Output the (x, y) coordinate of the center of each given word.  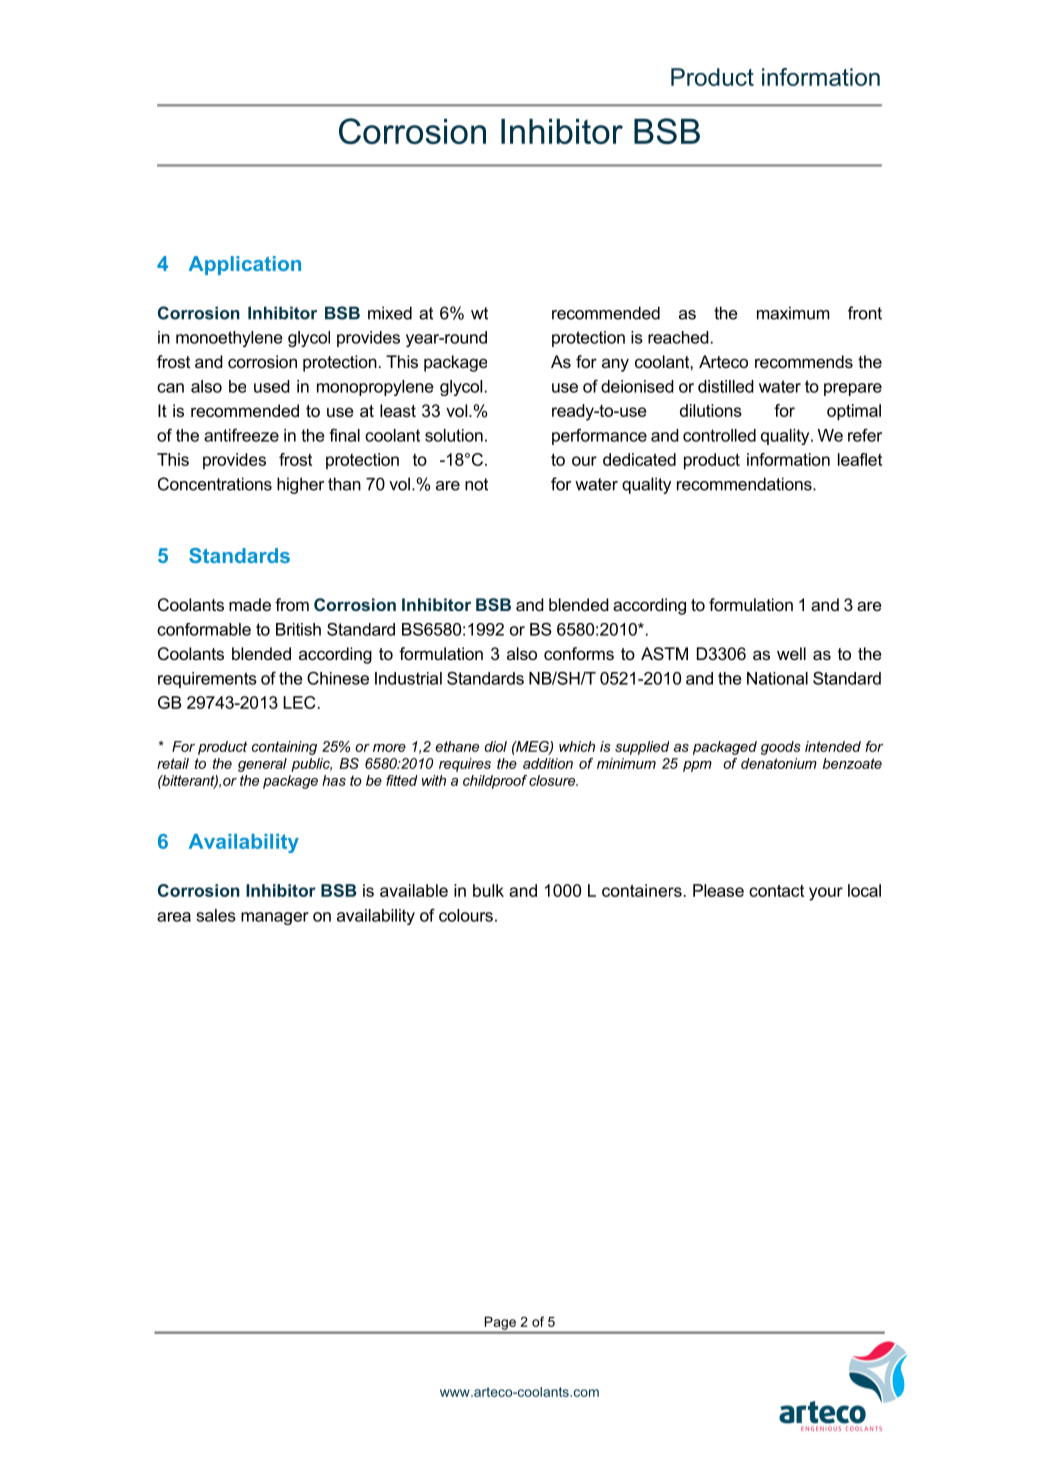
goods (781, 748)
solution (454, 435)
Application (245, 265)
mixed (390, 313)
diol (496, 746)
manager (275, 918)
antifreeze (241, 435)
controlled (719, 435)
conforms (579, 653)
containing (284, 748)
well (791, 653)
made (250, 604)
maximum (793, 313)
